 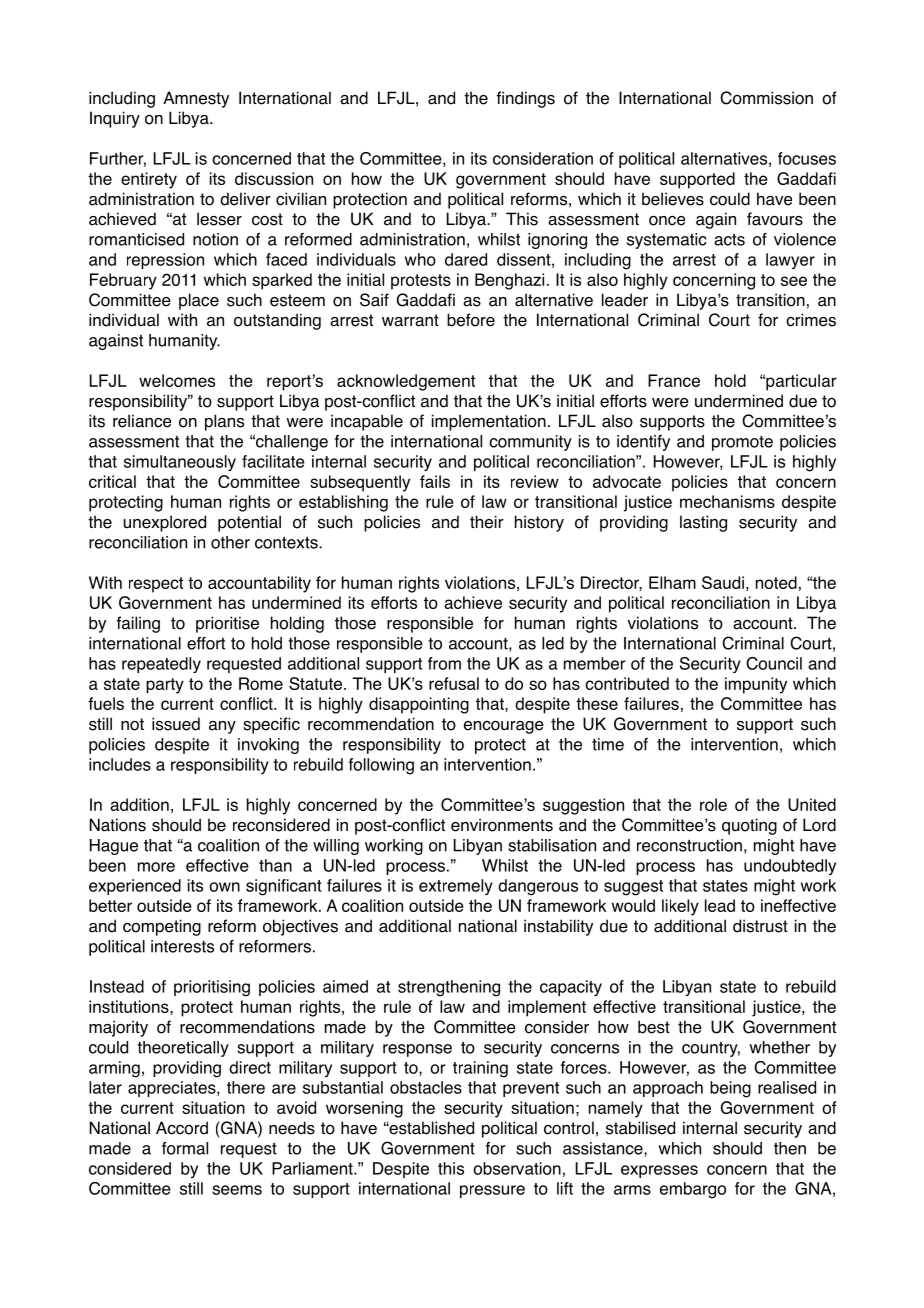 I want to click on embargo, so click(x=693, y=1190).
